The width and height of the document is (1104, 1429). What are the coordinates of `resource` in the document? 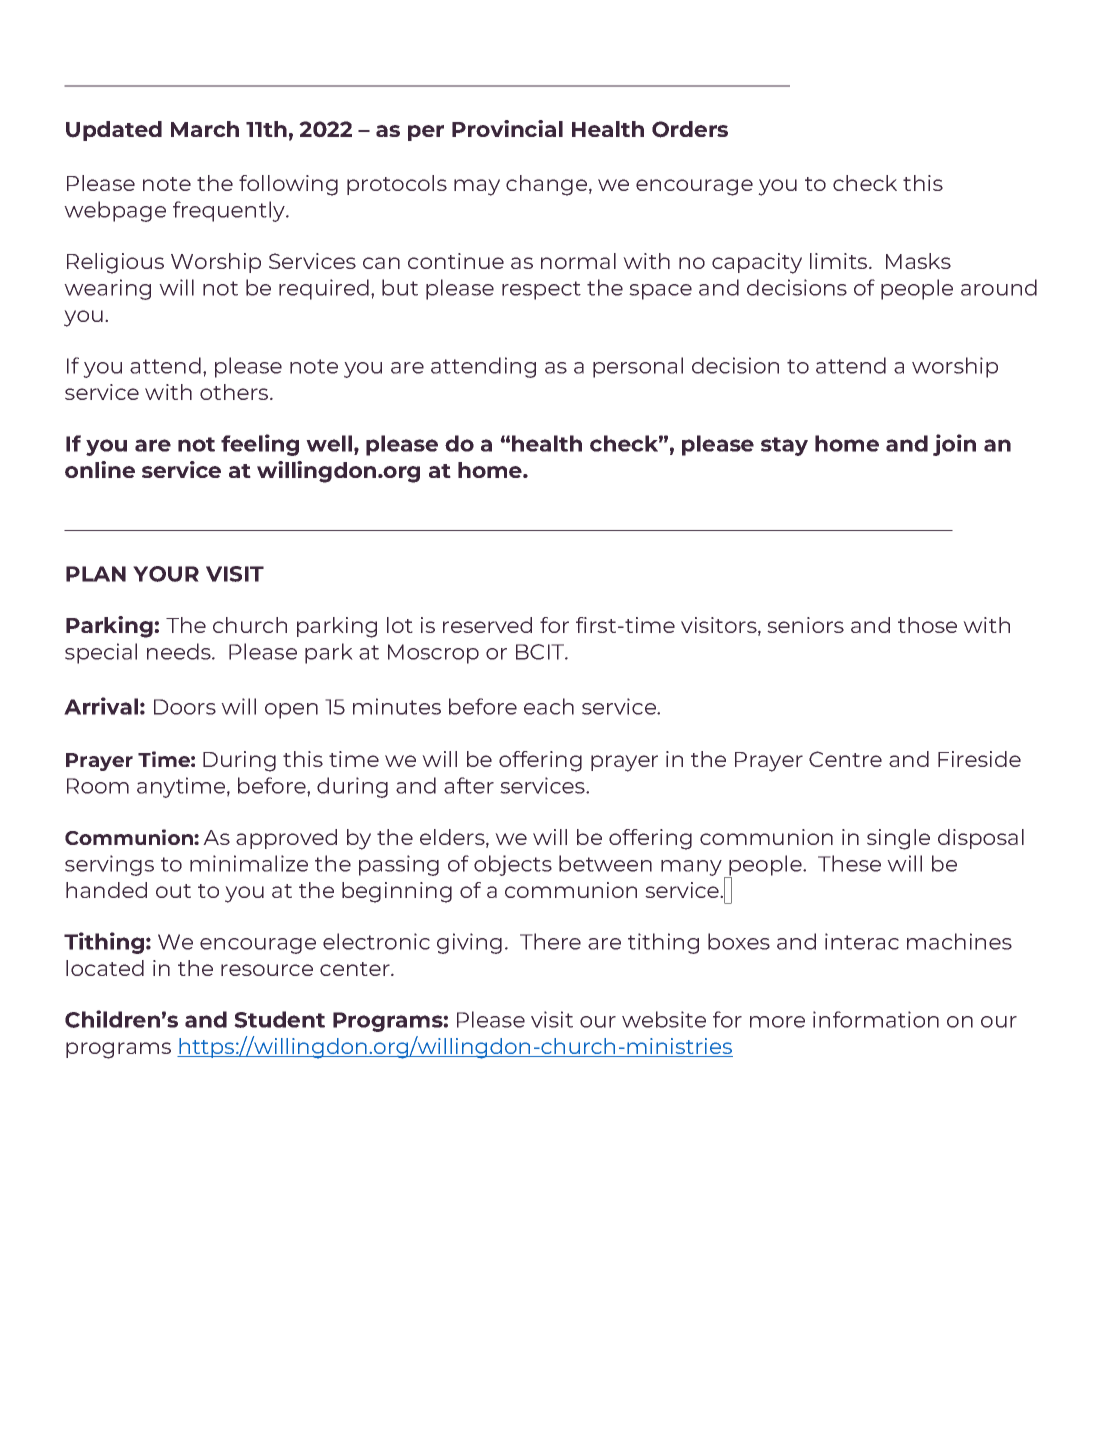 It's located at (267, 970).
